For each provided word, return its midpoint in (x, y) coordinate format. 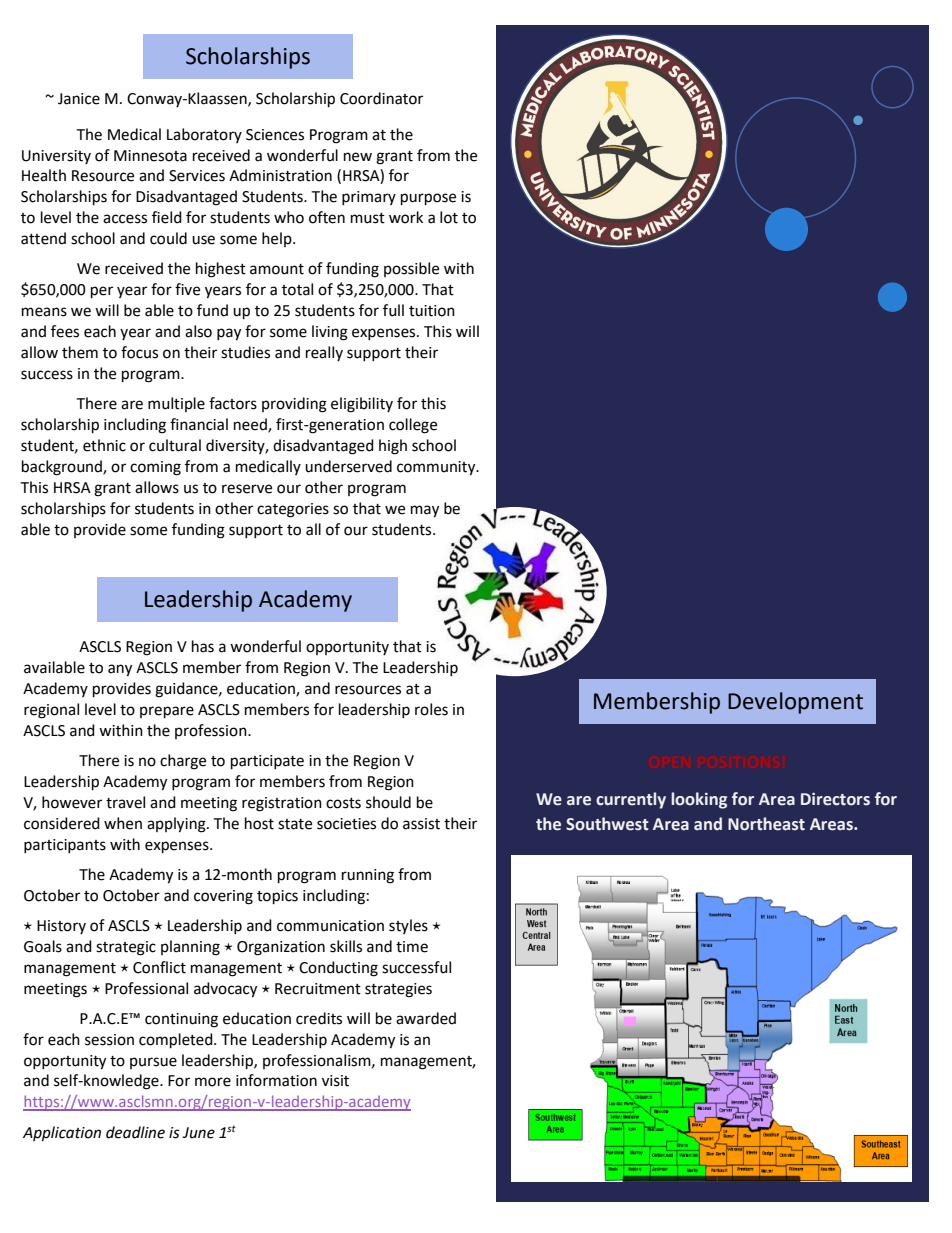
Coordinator (381, 98)
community (437, 468)
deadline (135, 1132)
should (388, 802)
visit (335, 1081)
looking (699, 800)
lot (449, 217)
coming (155, 468)
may (425, 511)
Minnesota (150, 156)
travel (125, 802)
